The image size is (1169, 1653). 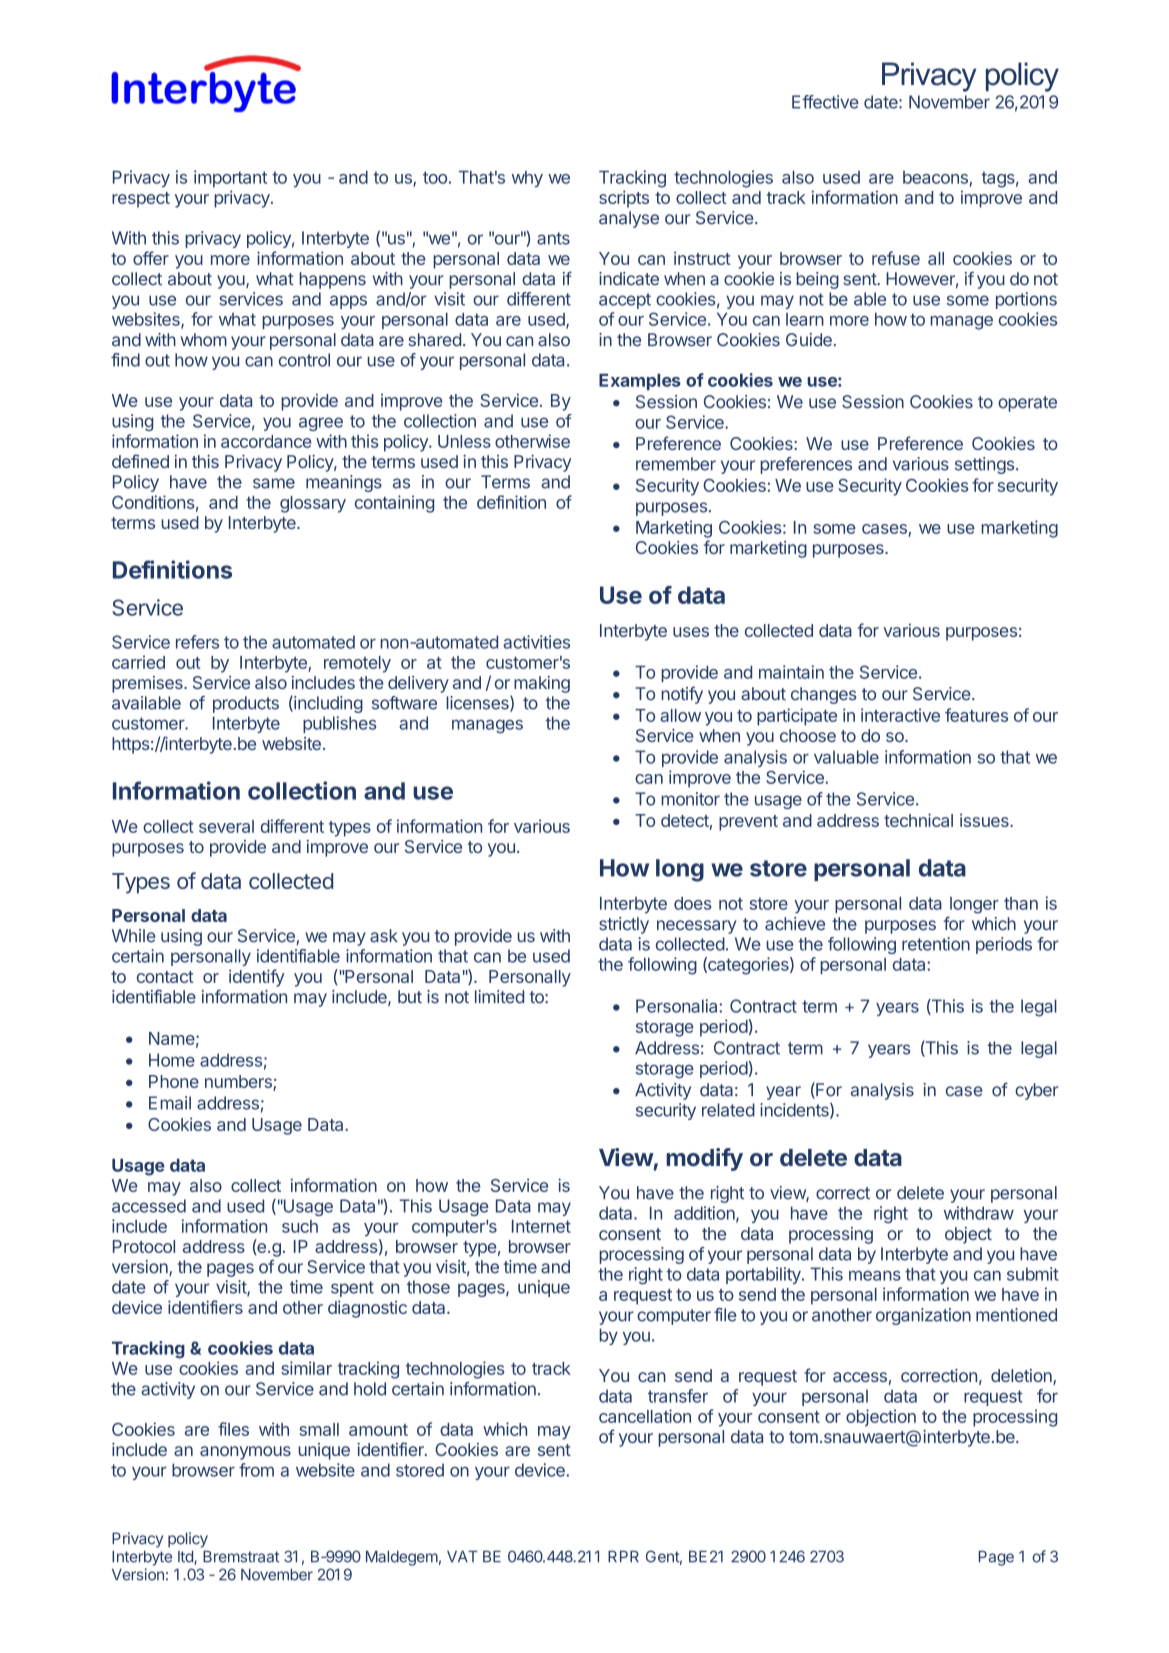 I want to click on Effective, so click(x=825, y=102).
